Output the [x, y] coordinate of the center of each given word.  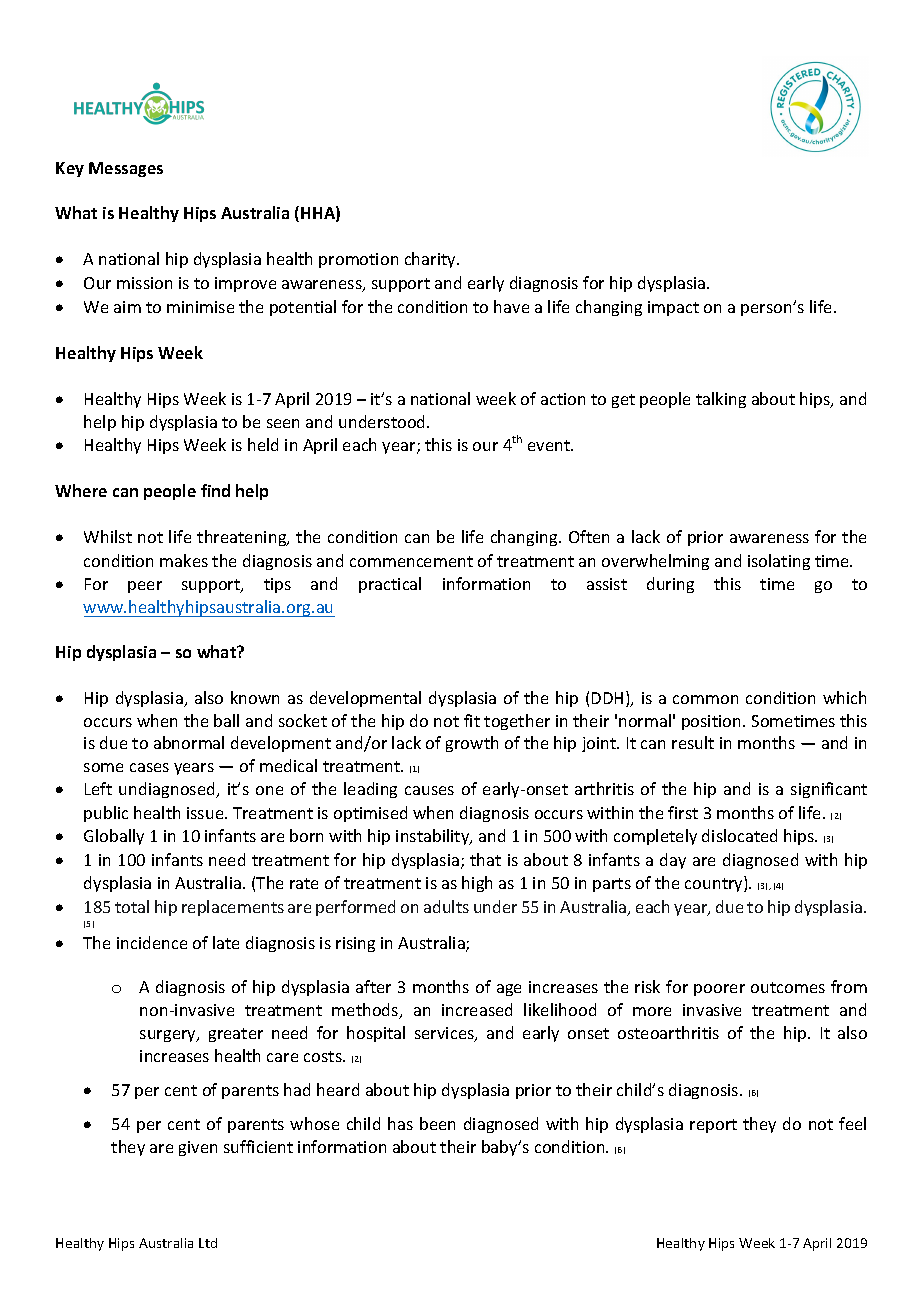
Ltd [208, 1243]
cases [149, 767]
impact [673, 308]
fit [472, 720]
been [437, 1123]
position [713, 722]
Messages [126, 169]
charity [431, 260]
